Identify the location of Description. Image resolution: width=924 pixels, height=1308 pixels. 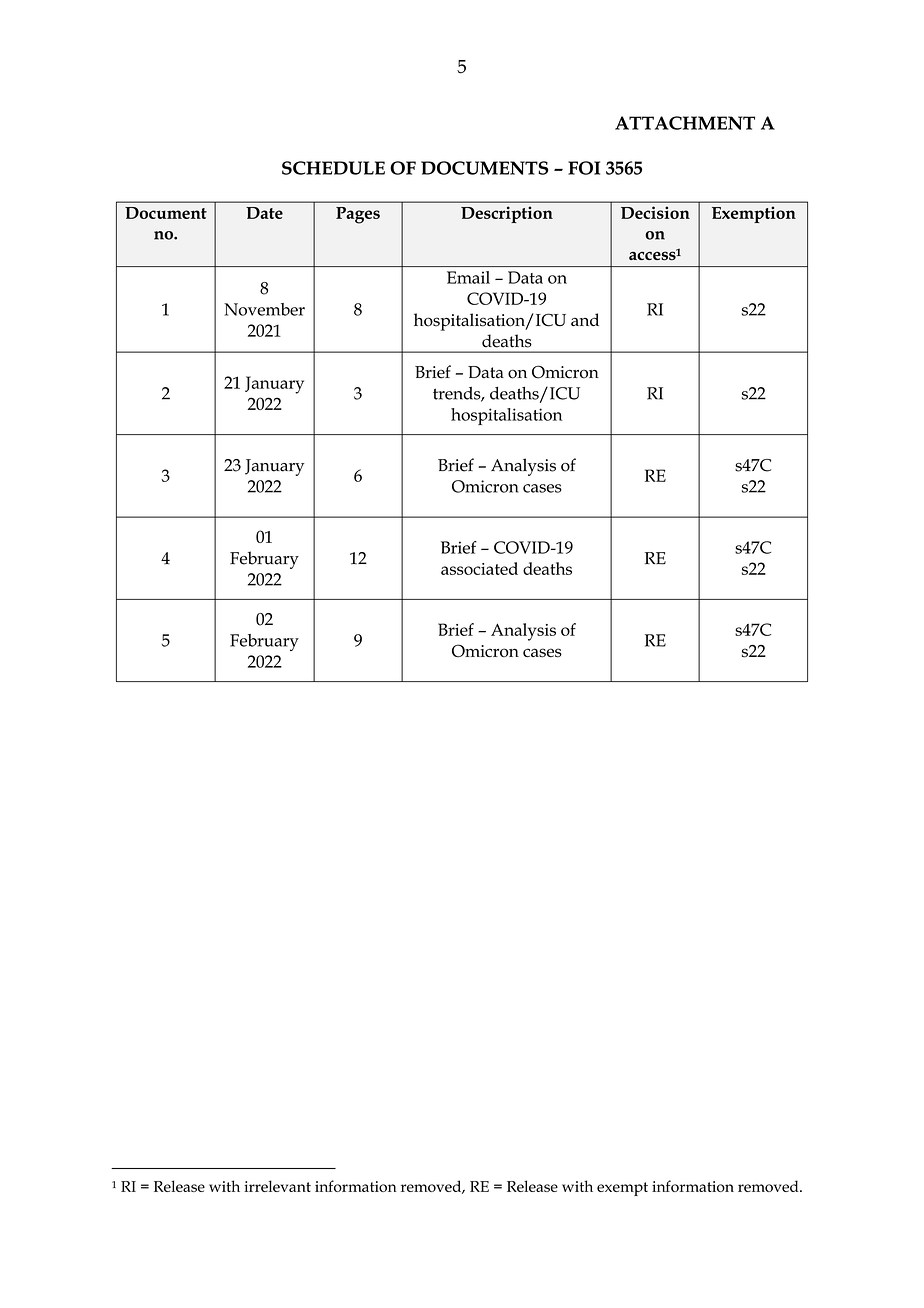
(507, 214).
